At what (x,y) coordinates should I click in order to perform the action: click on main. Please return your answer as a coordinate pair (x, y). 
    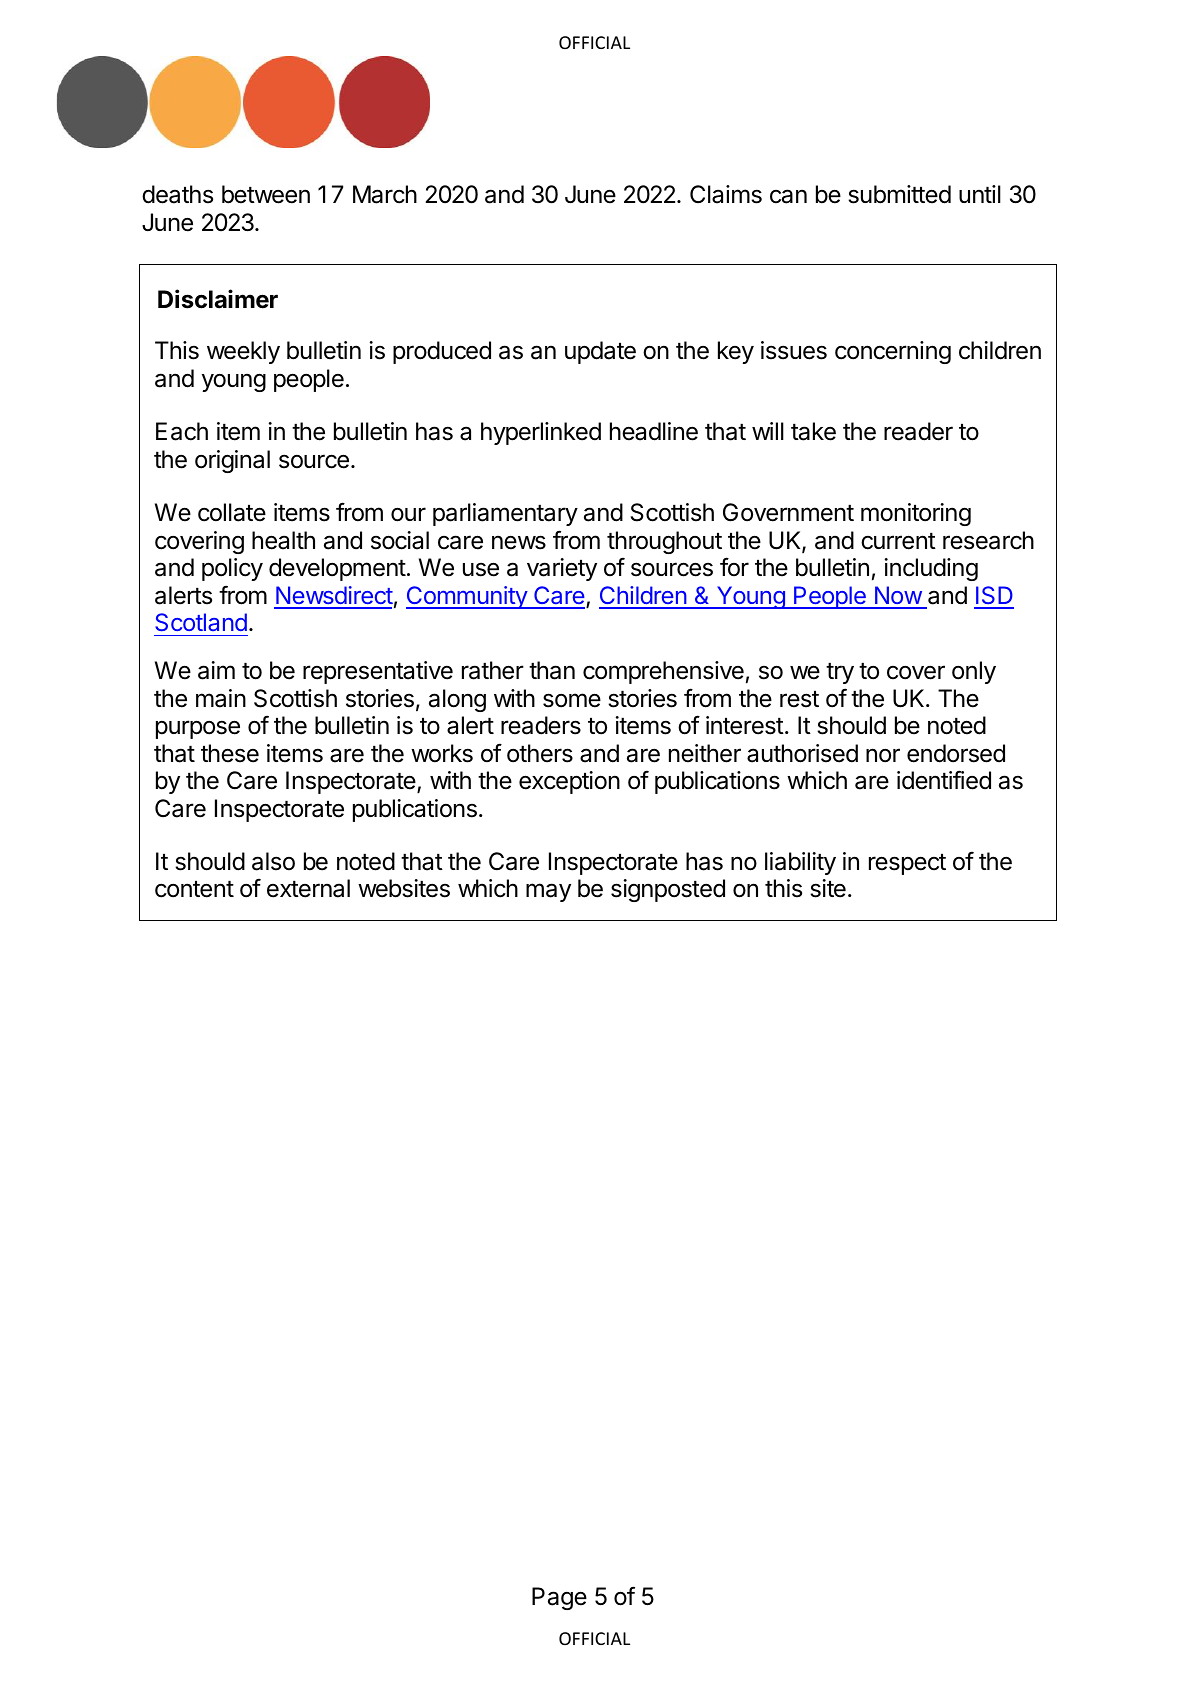
    Looking at the image, I should click on (221, 698).
